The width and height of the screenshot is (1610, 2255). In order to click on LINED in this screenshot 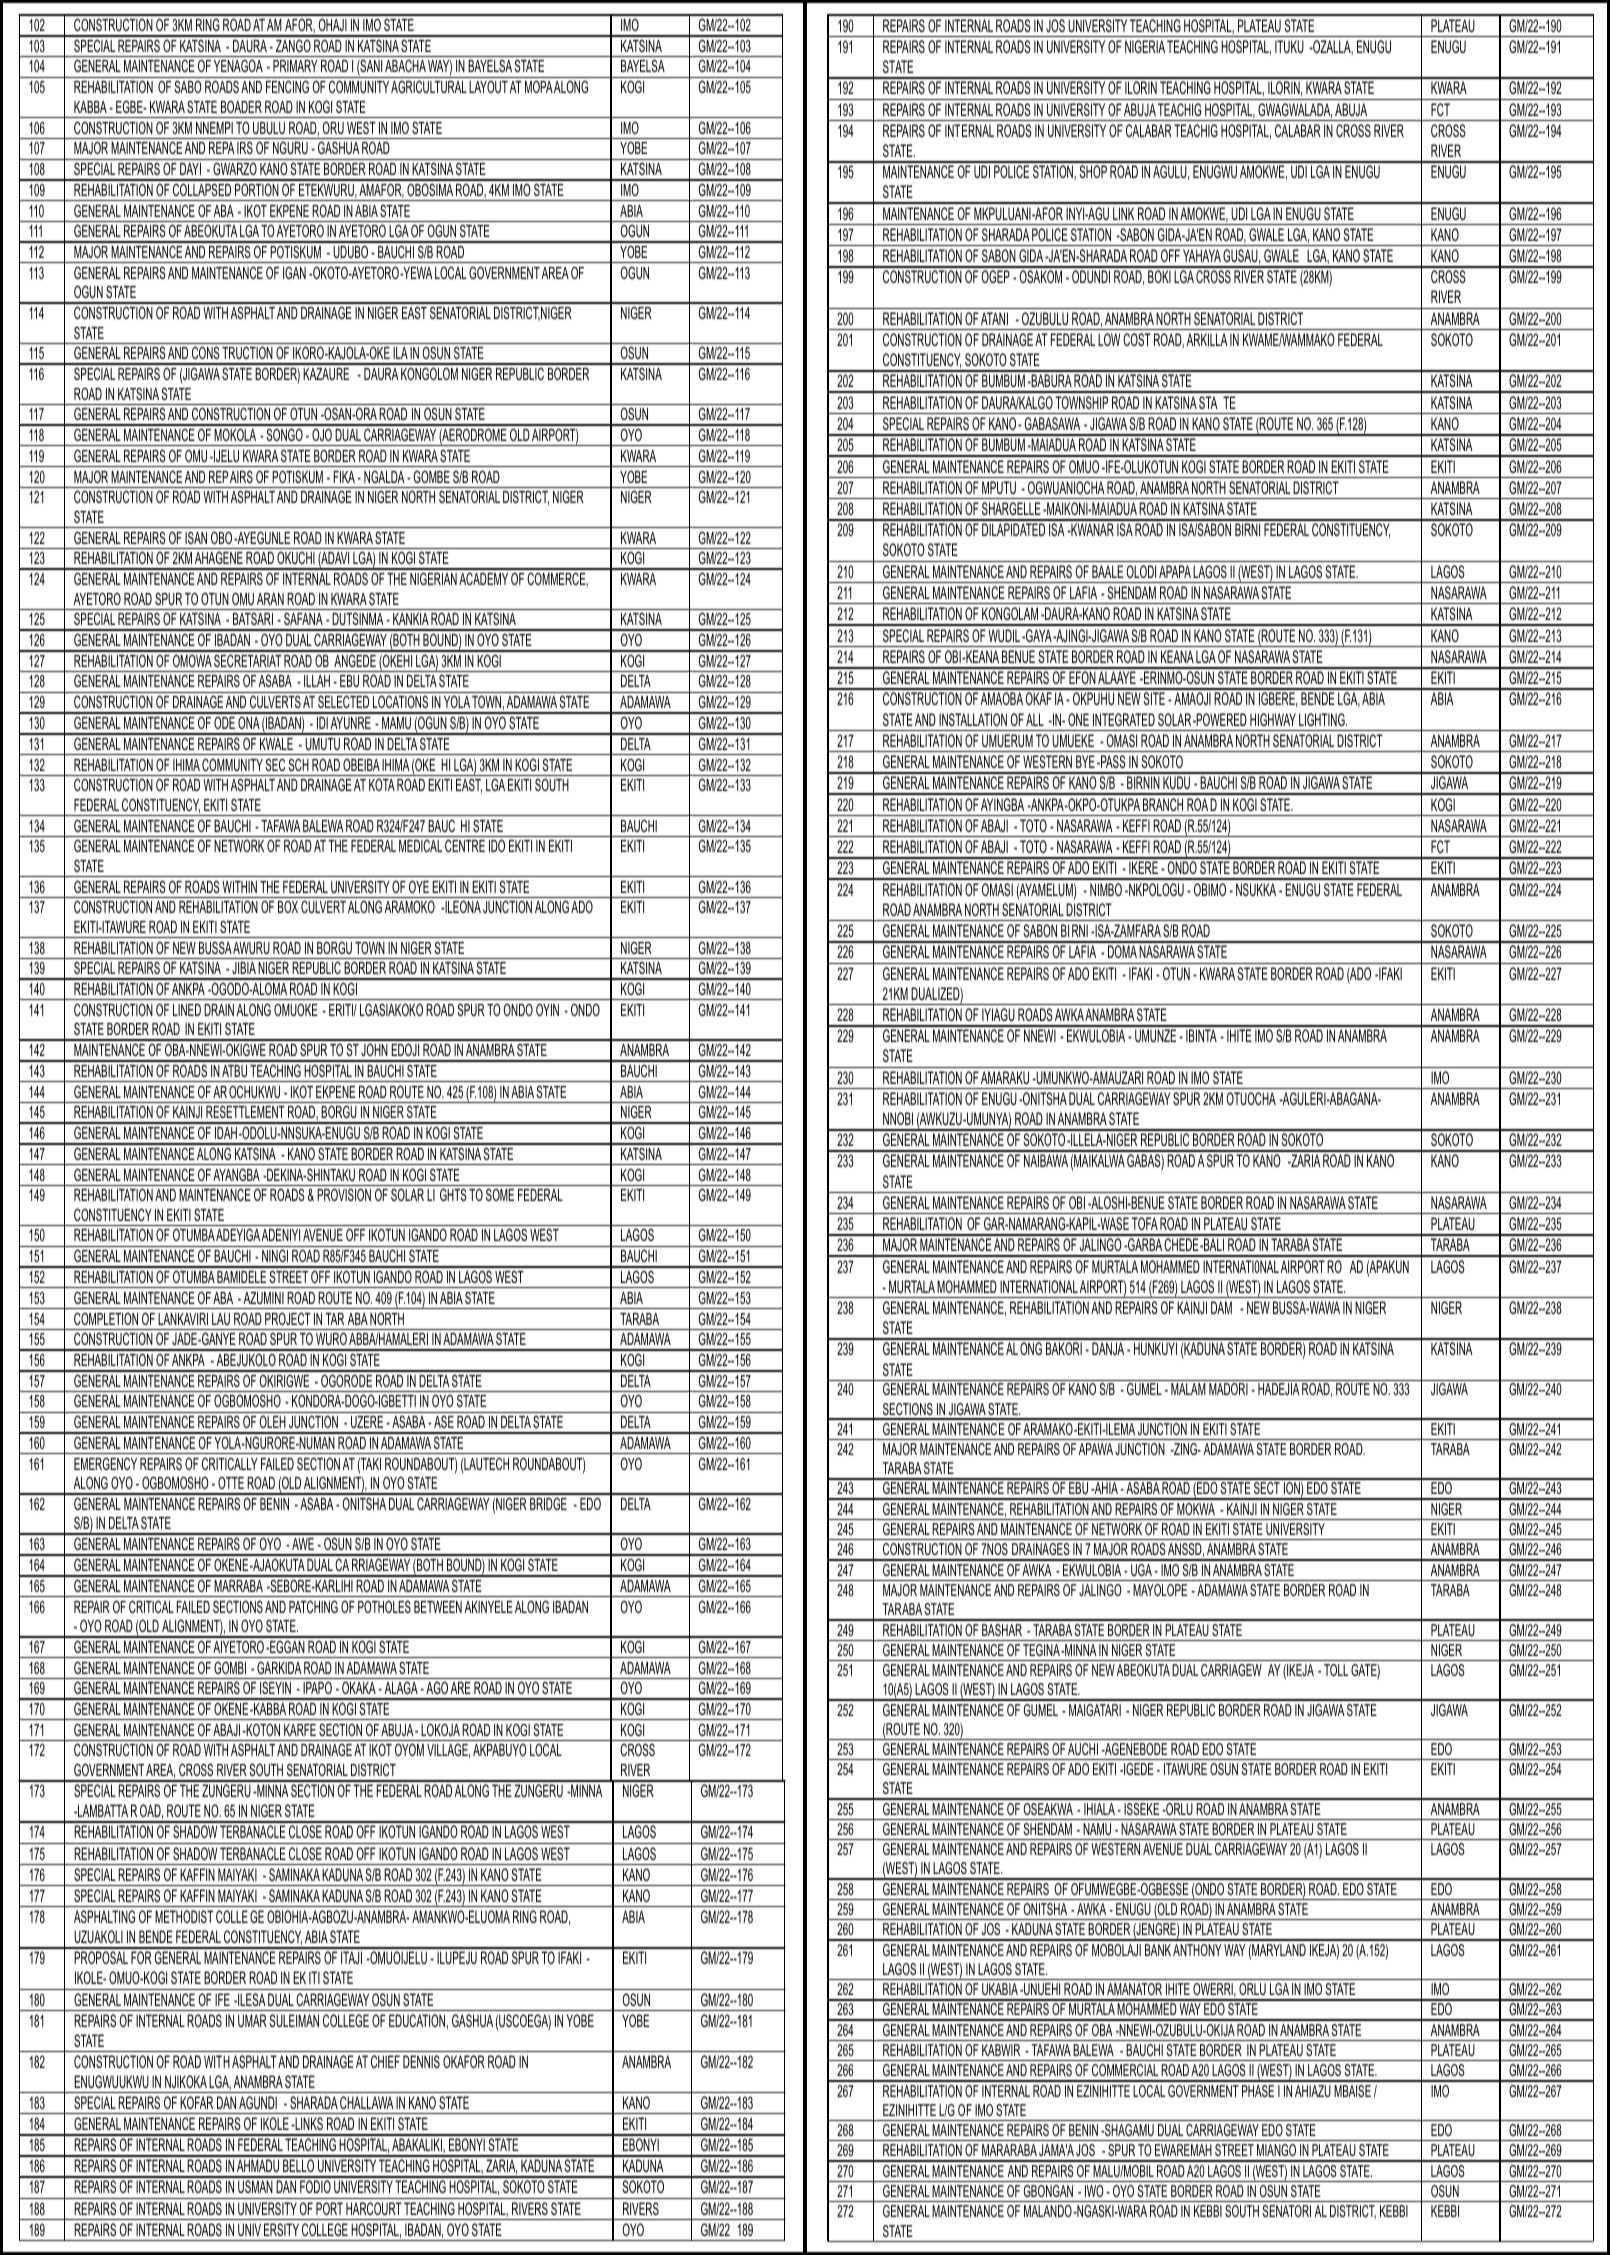, I will do `click(187, 1010)`.
